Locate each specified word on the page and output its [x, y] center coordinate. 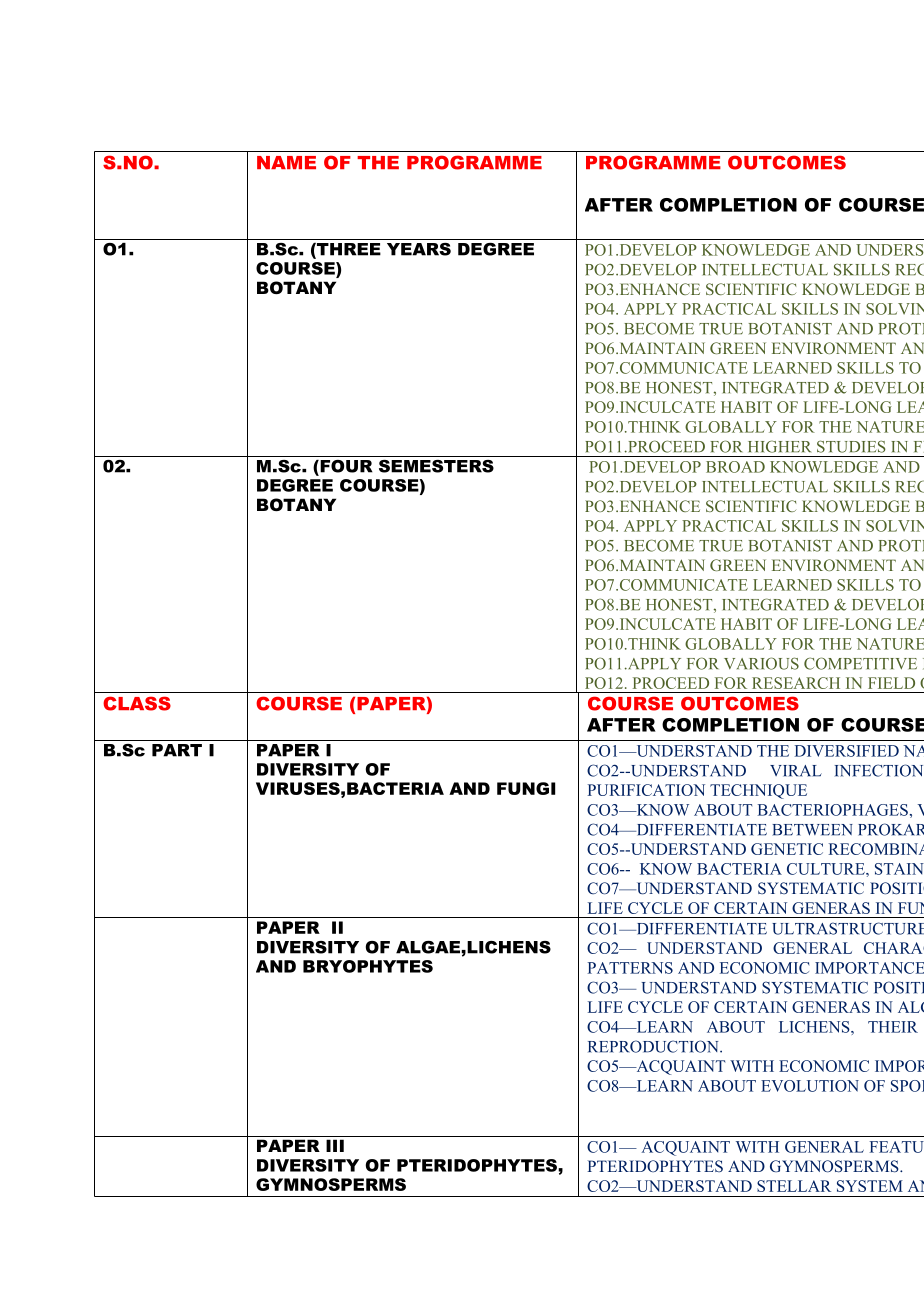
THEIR [893, 1027]
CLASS [137, 703]
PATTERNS [630, 968]
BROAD [735, 467]
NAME [286, 162]
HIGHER [779, 446]
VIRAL [796, 771]
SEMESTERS [436, 466]
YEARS [419, 249]
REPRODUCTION [654, 1046]
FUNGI [526, 788]
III [335, 1145]
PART [177, 750]
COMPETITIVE [860, 663]
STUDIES [851, 446]
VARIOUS [761, 663]
